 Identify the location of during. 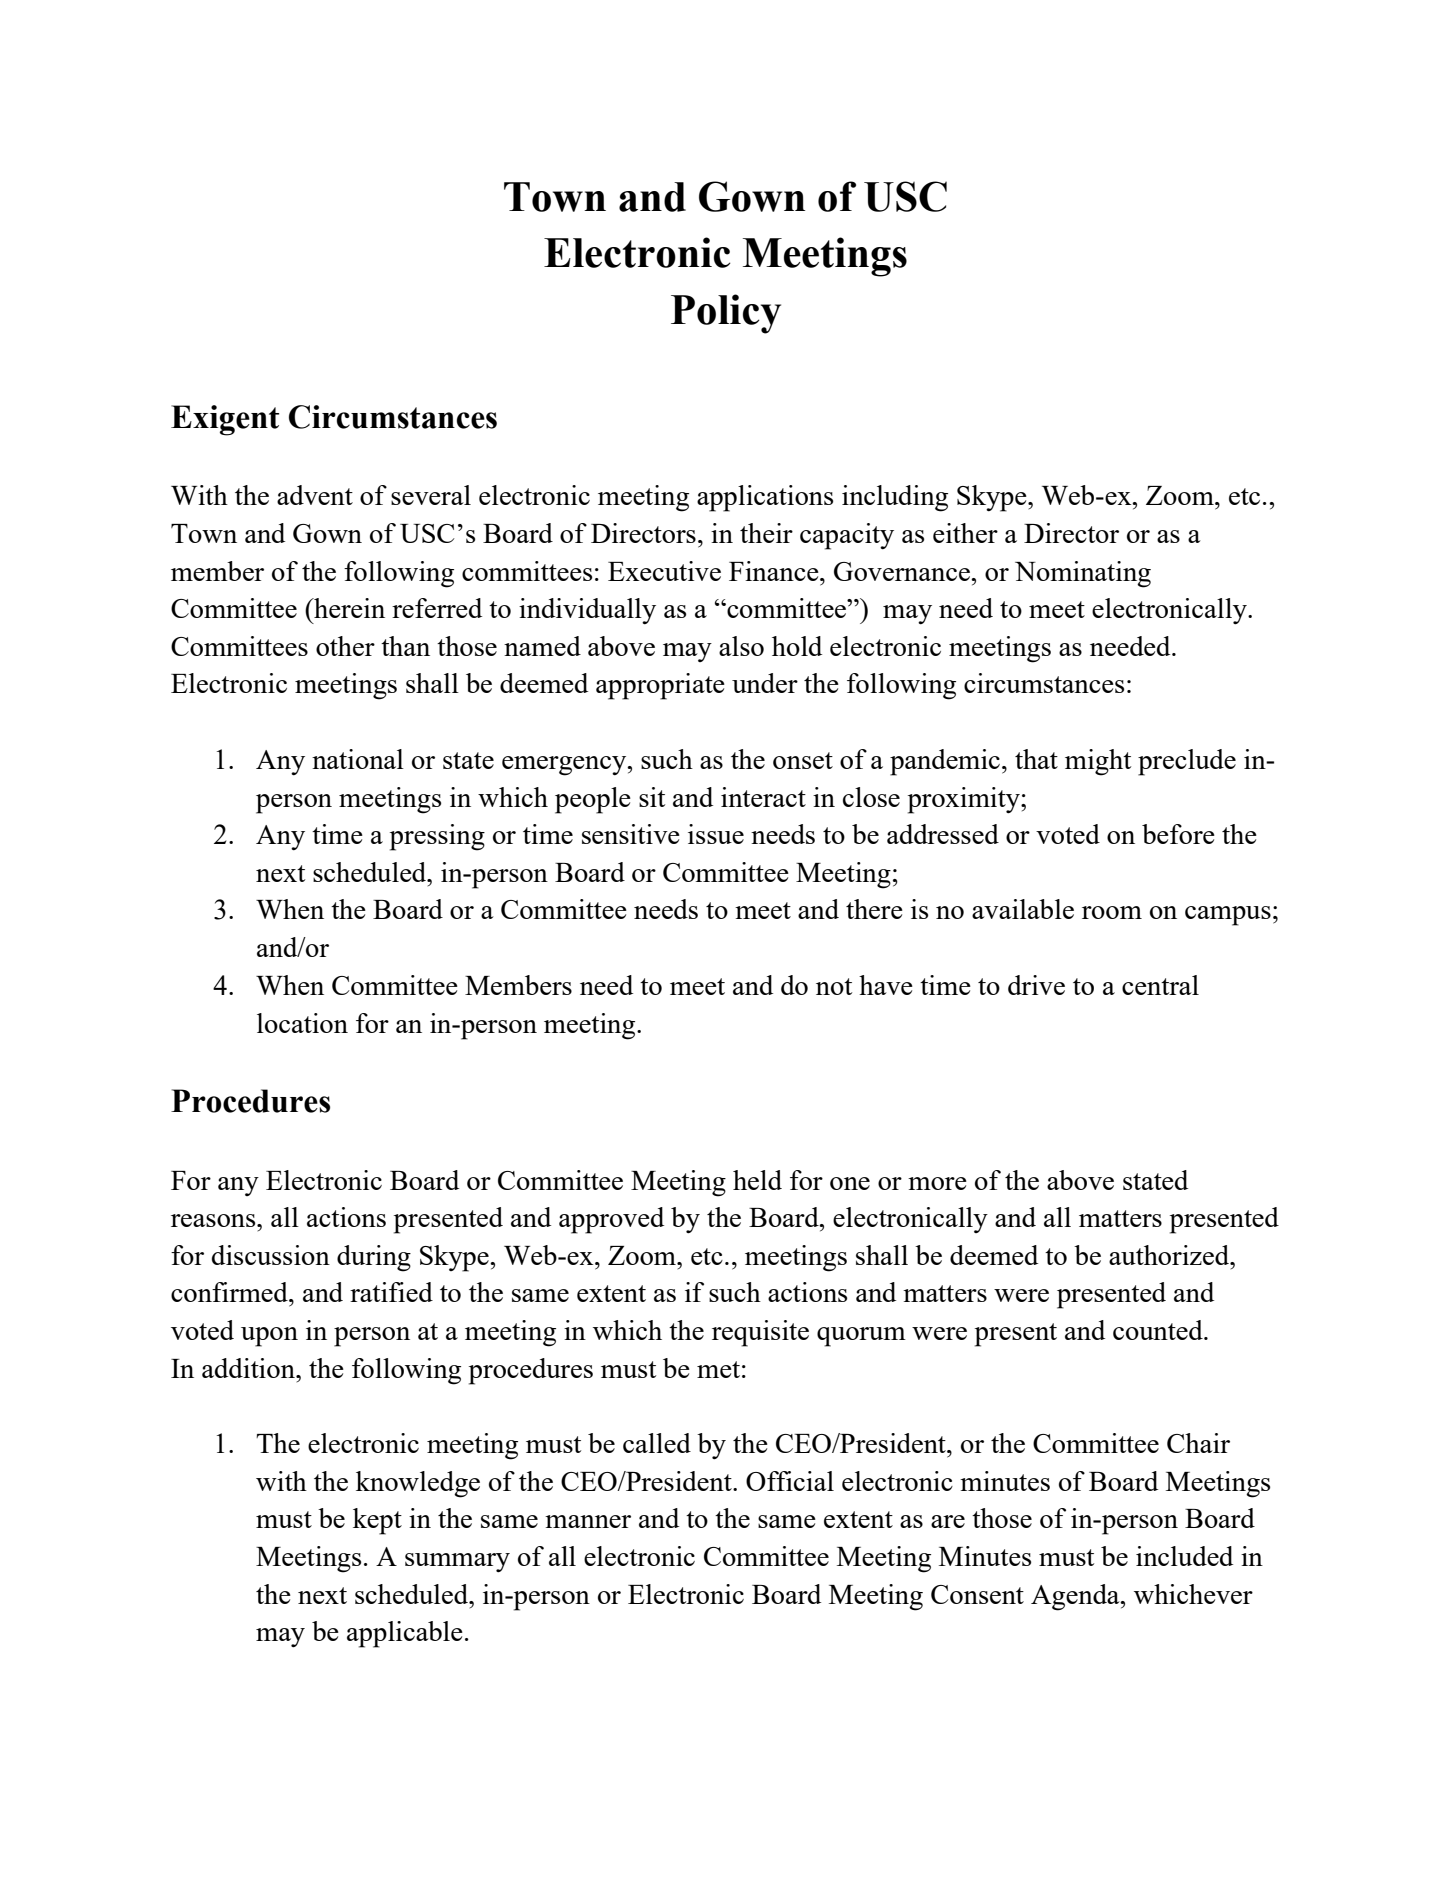
(374, 1258).
